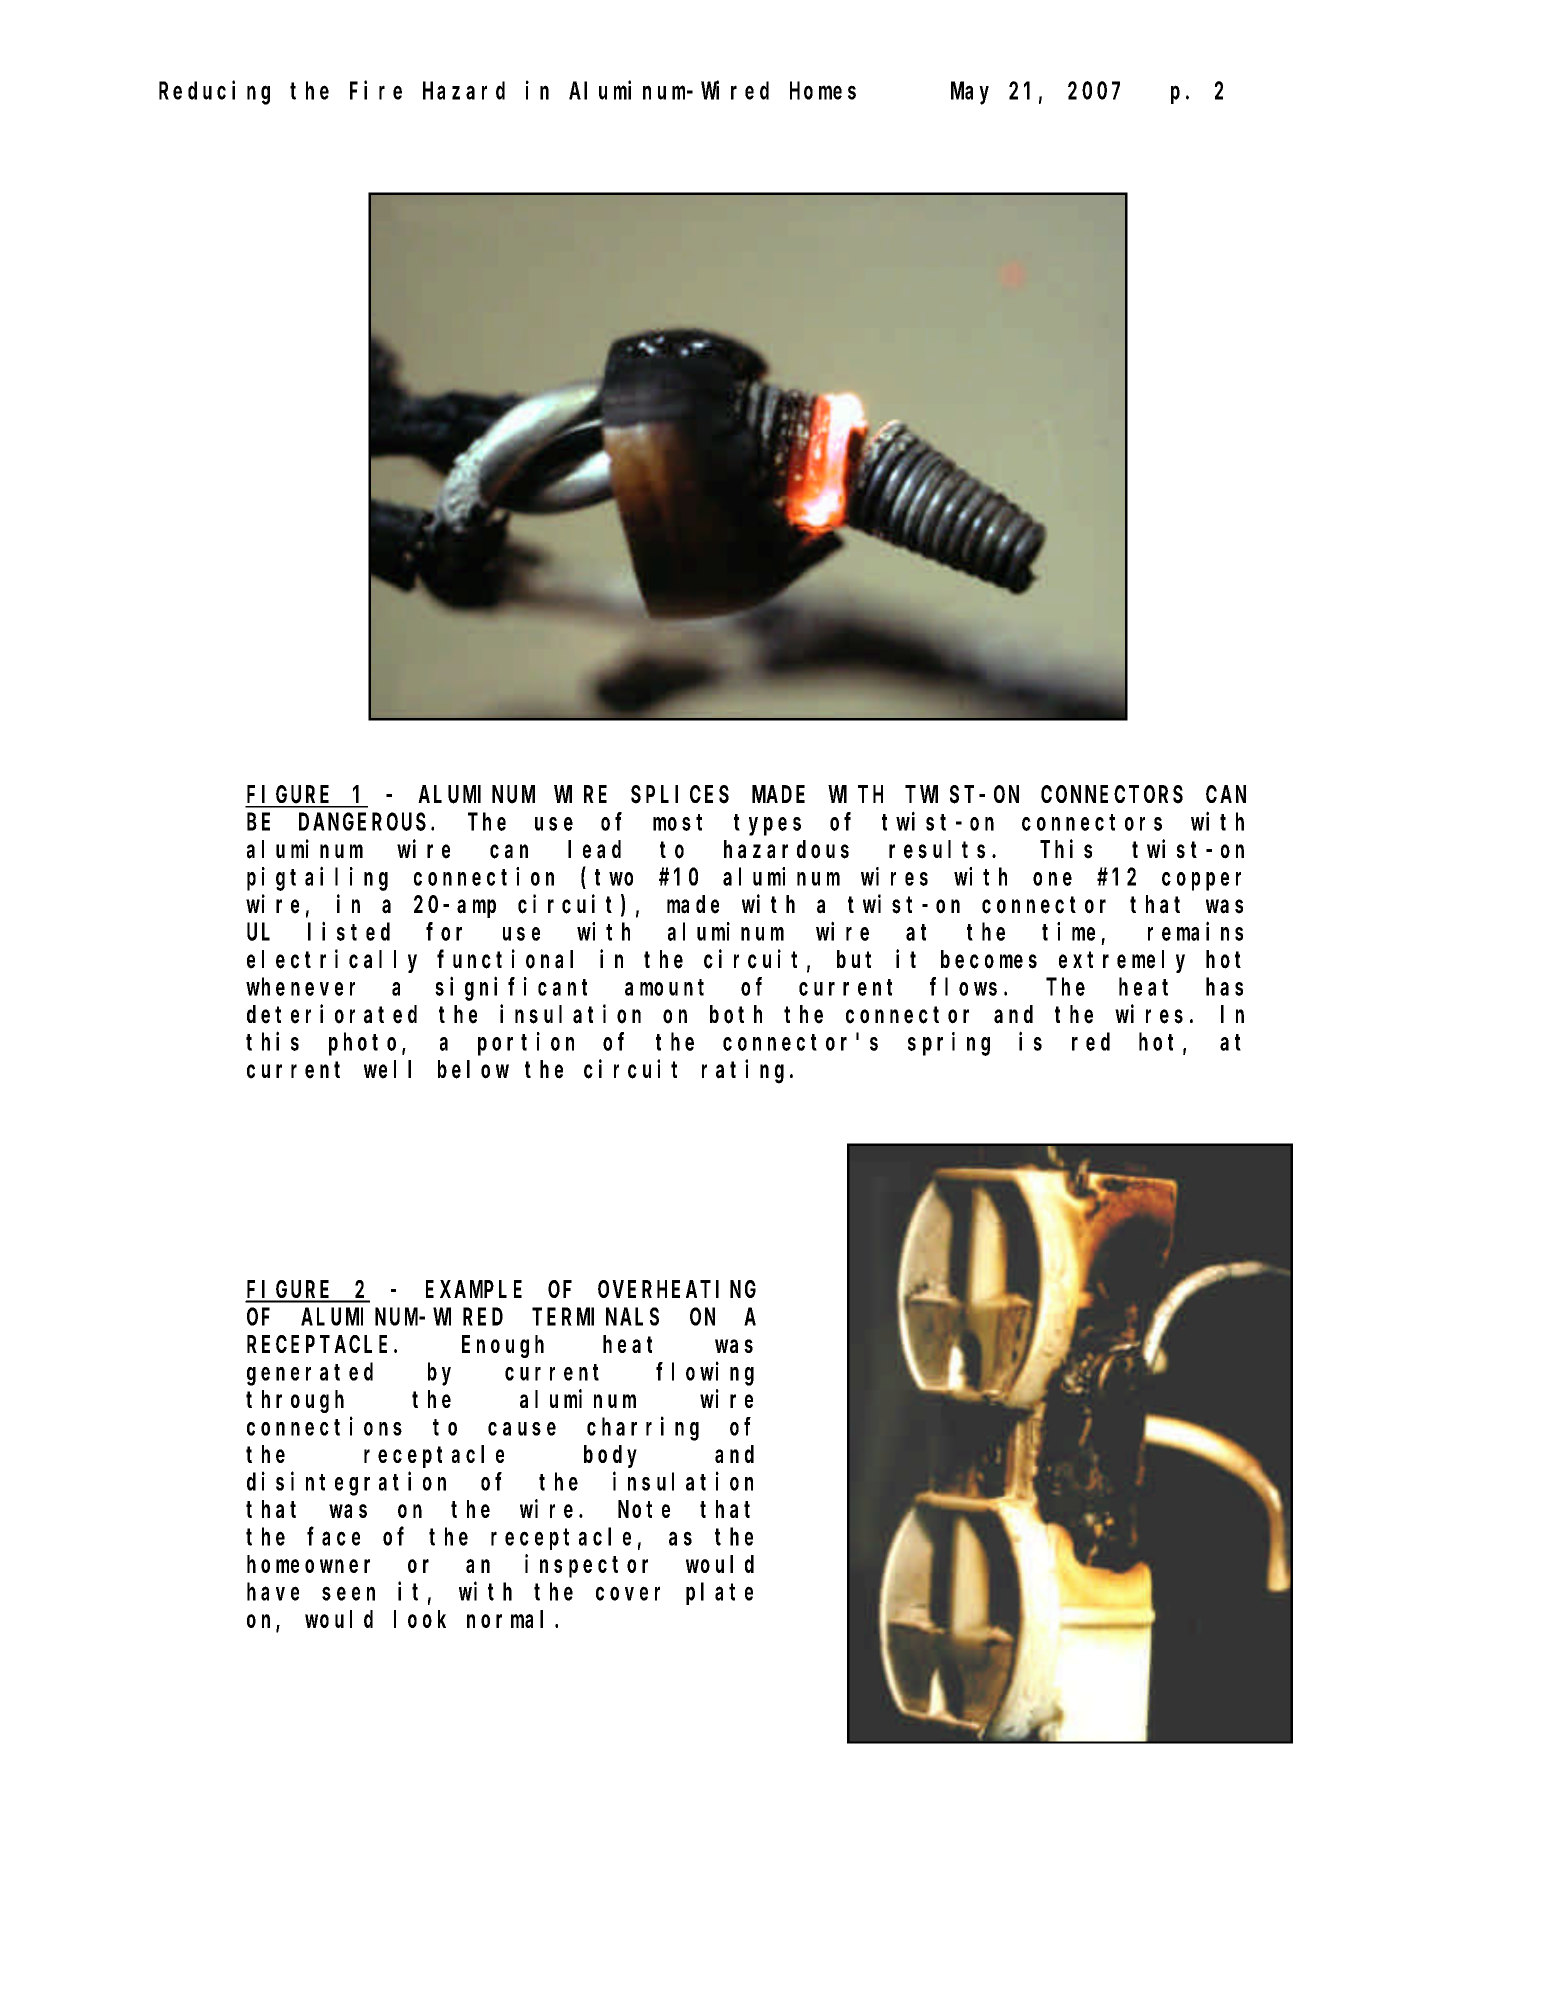  I want to click on May, so click(970, 94).
